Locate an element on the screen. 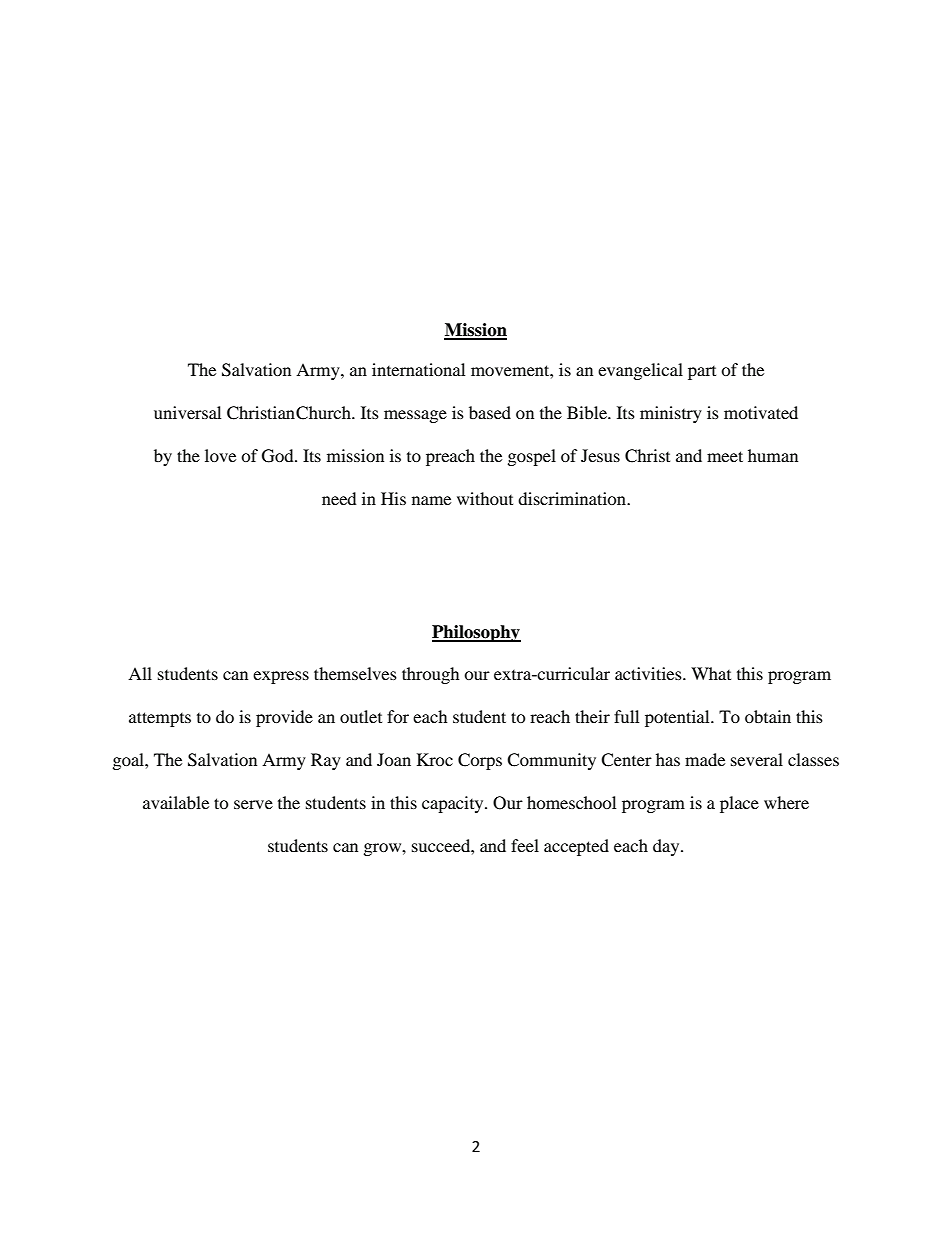 This screenshot has width=952, height=1233. What is located at coordinates (711, 673).
